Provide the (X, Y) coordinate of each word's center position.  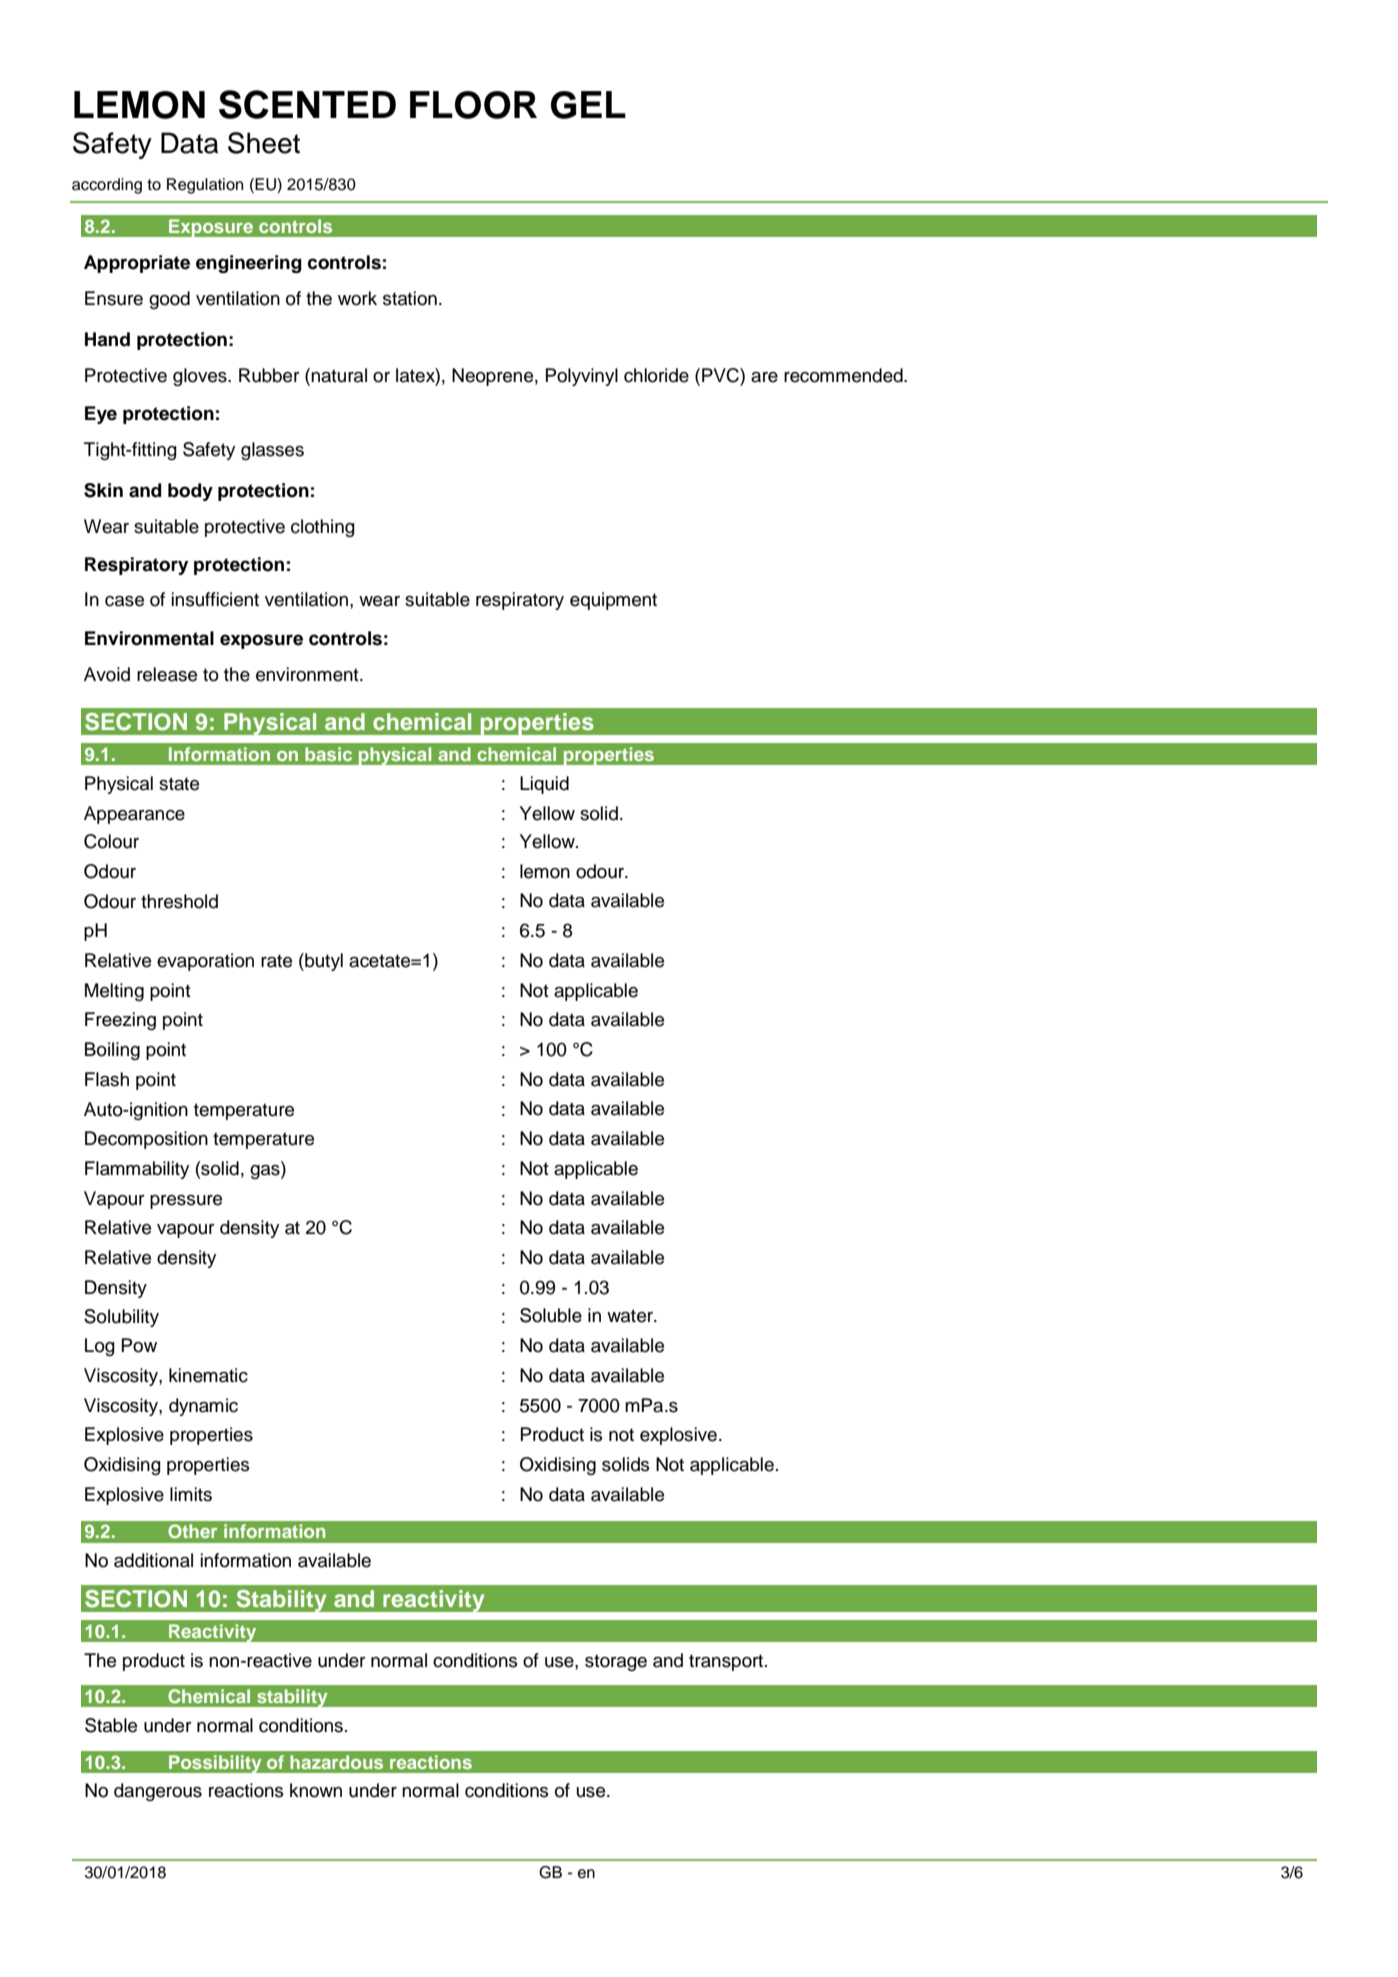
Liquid (544, 785)
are (764, 377)
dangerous (158, 1792)
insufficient (215, 599)
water (631, 1316)
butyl (323, 962)
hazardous (336, 1762)
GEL (588, 105)
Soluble (551, 1315)
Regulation (205, 186)
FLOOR (473, 105)
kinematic (208, 1375)
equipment (613, 601)
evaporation (205, 962)
